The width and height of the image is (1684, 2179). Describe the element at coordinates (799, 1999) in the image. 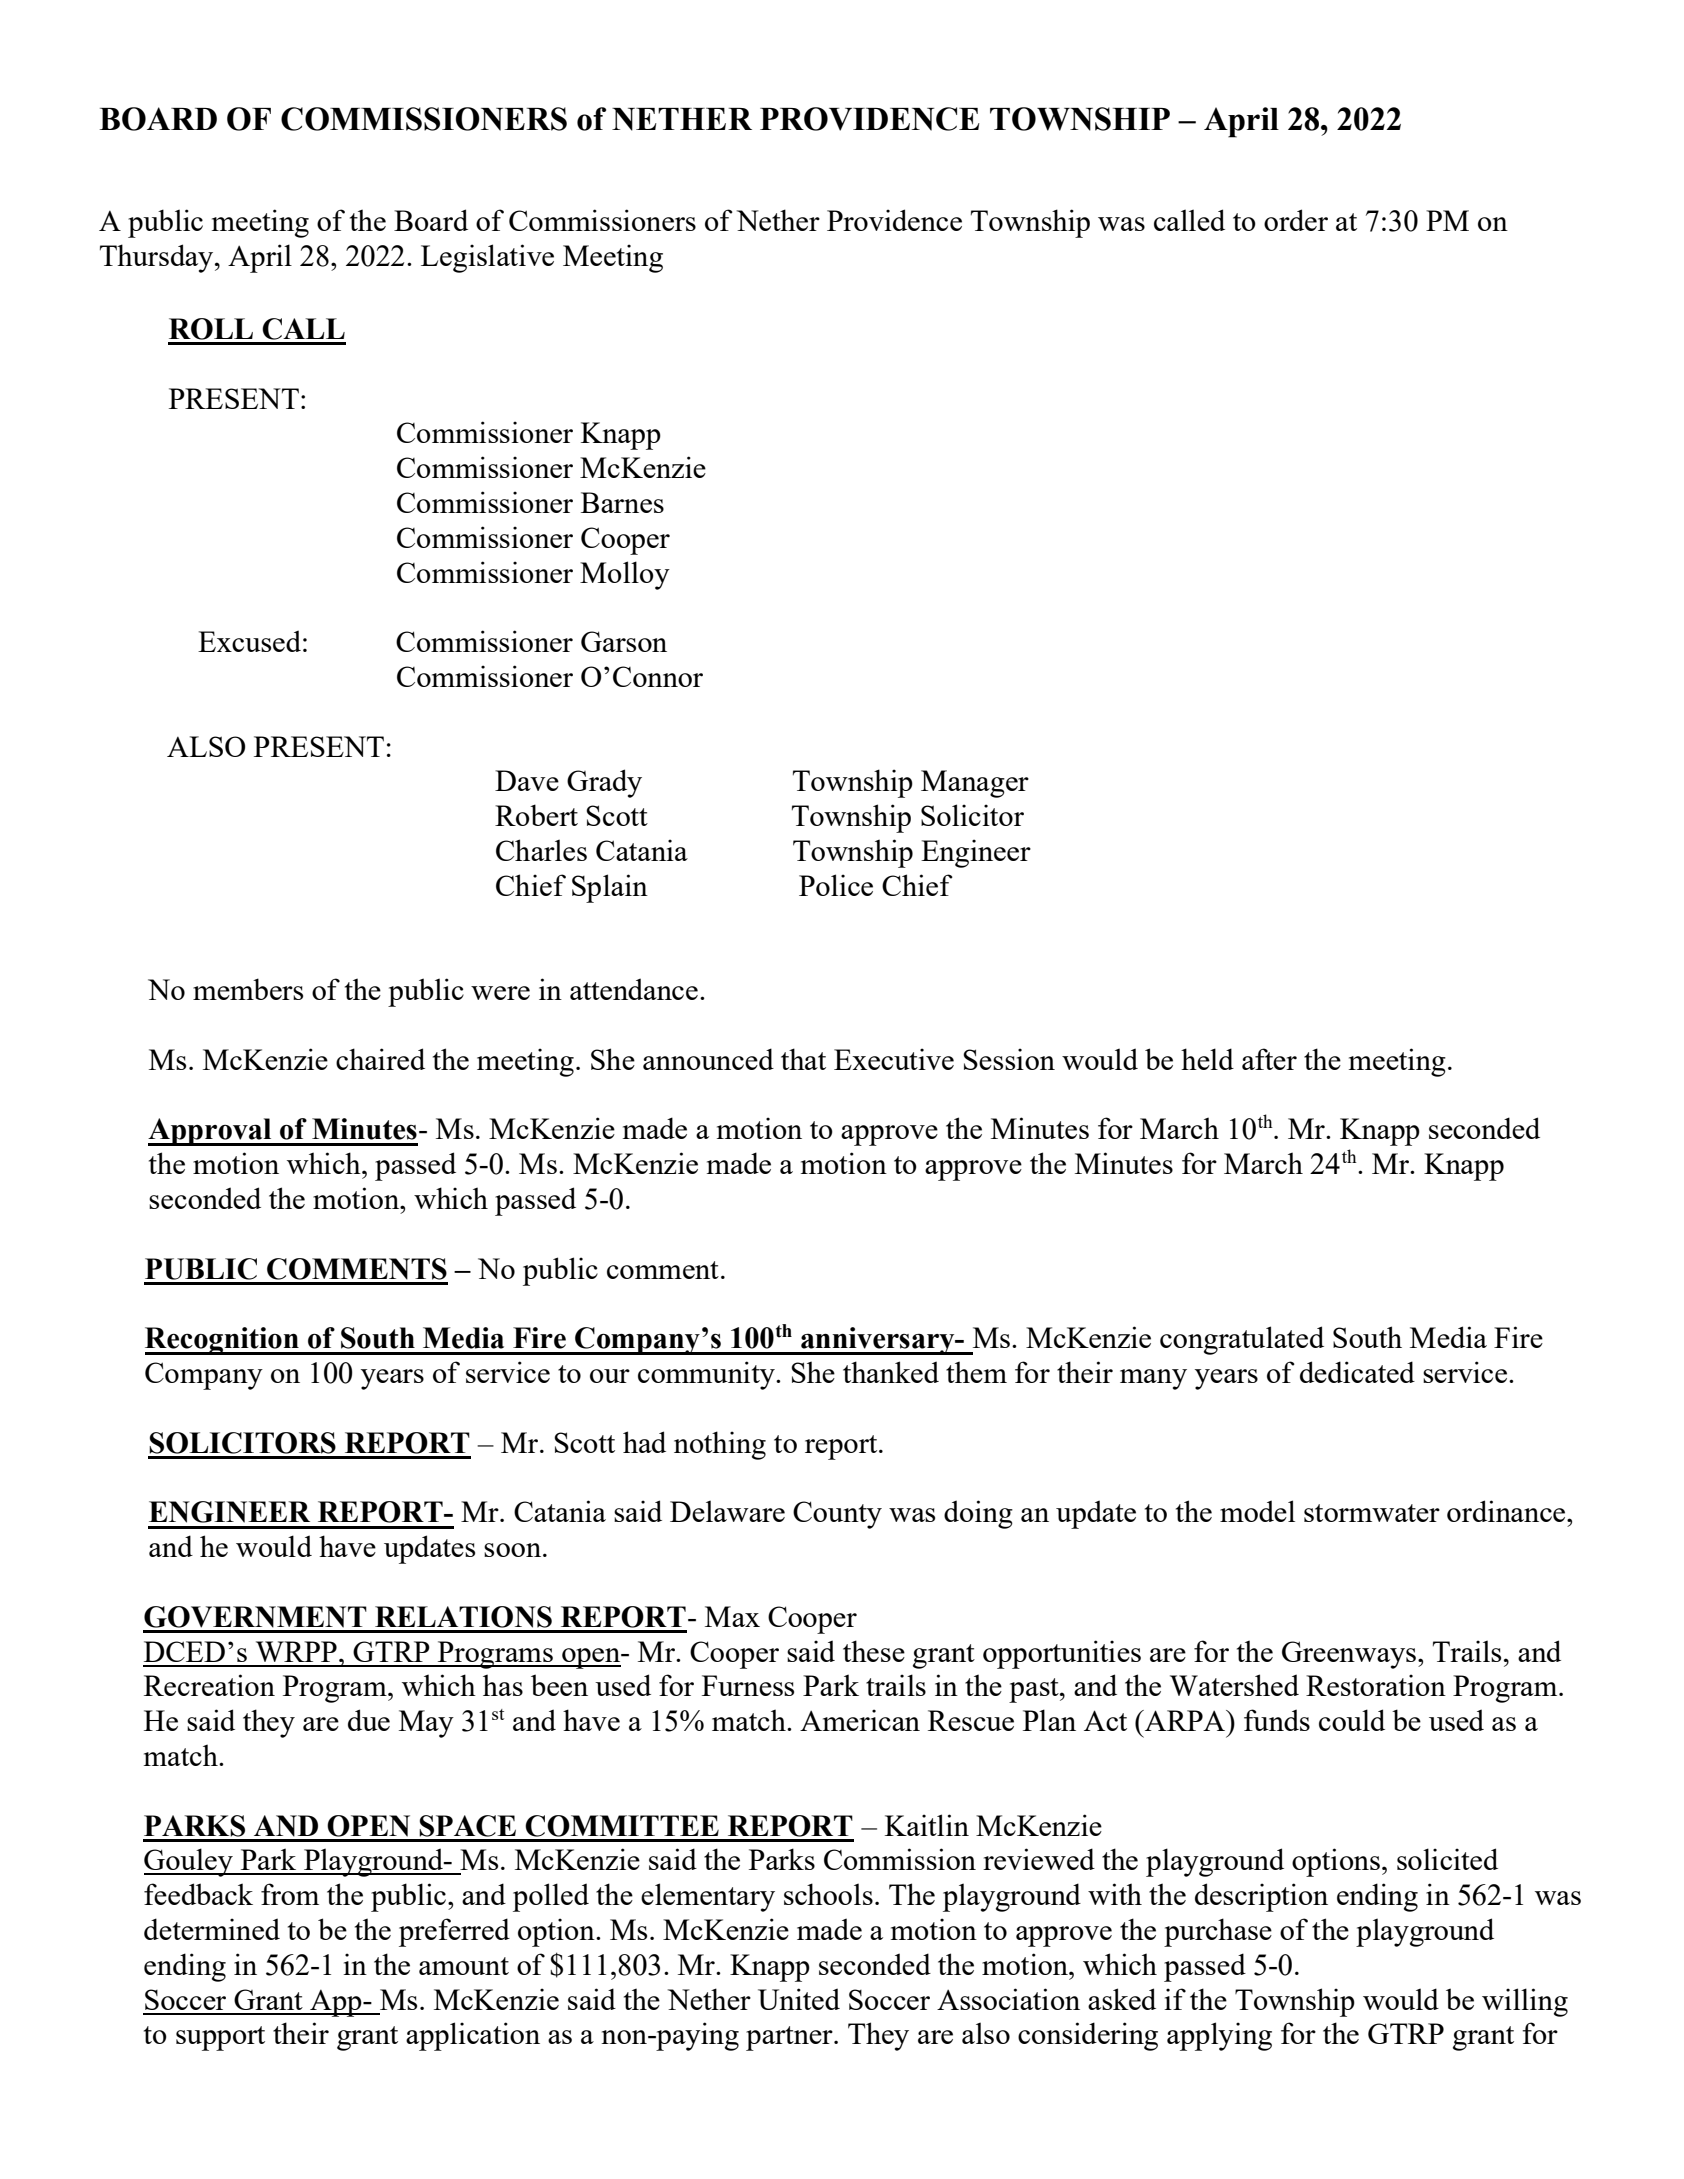

I see `United` at that location.
